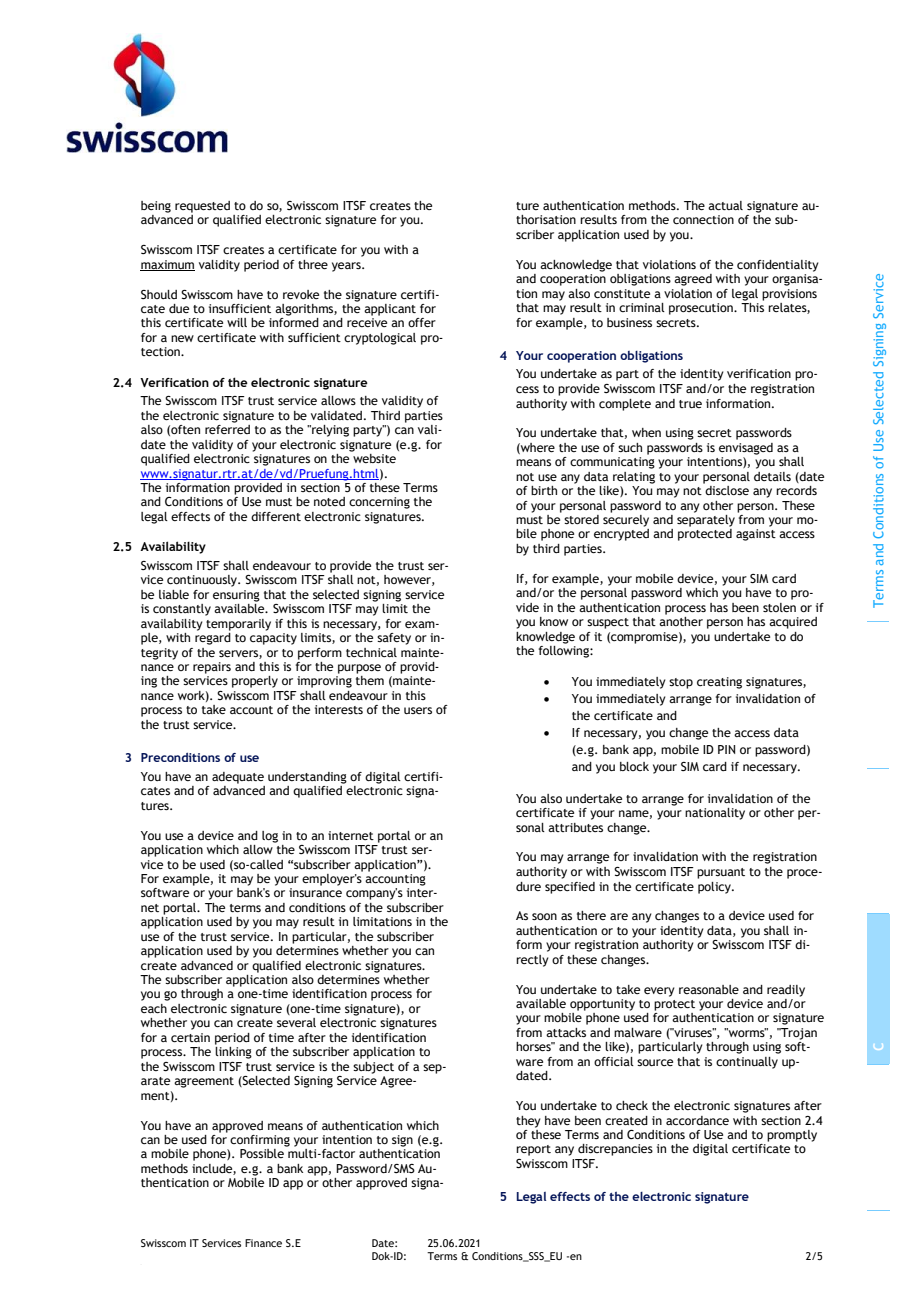 The width and height of the screenshot is (924, 1308). Describe the element at coordinates (544, 916) in the screenshot. I see `soon` at that location.
